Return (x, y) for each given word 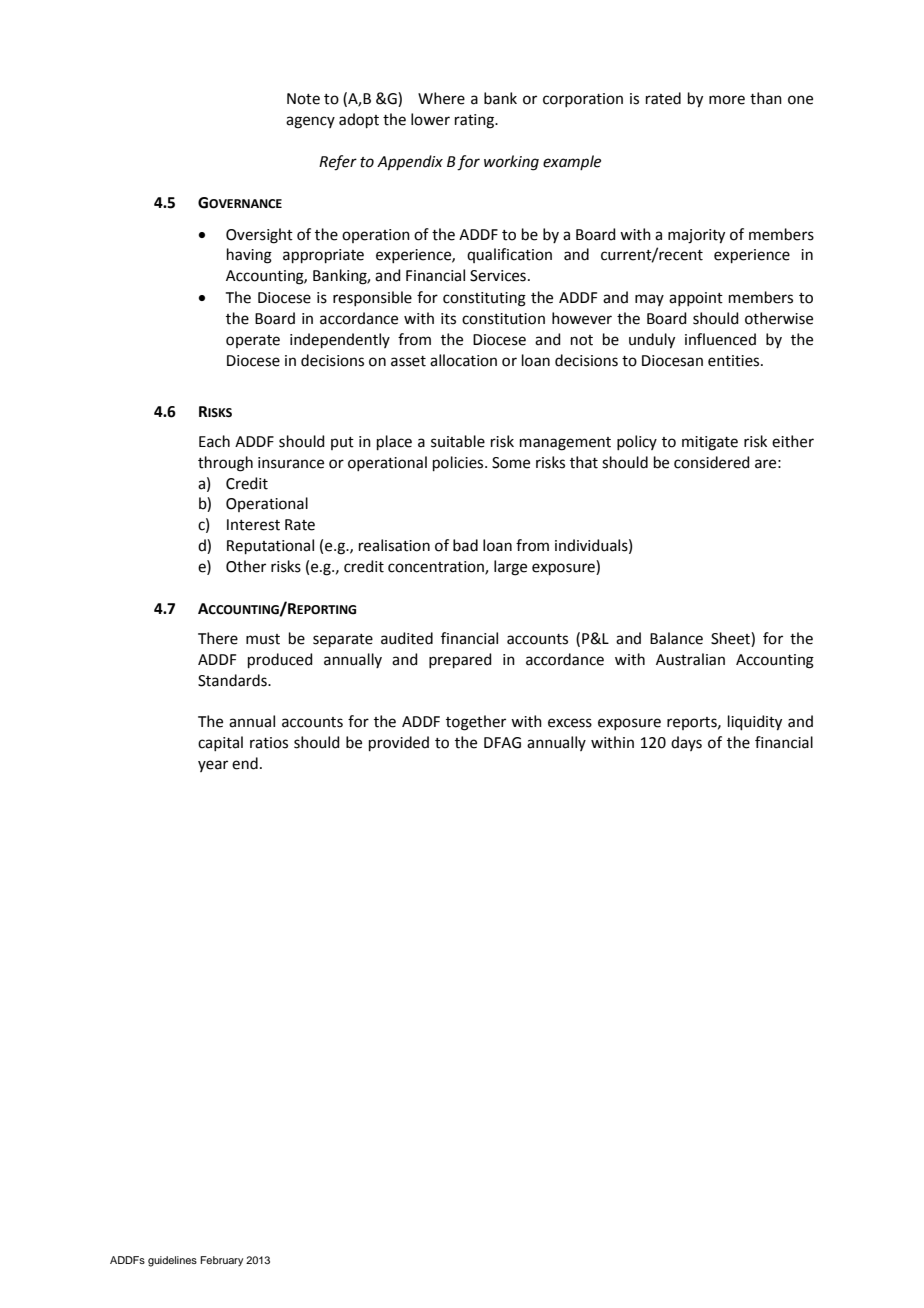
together (476, 723)
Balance (676, 638)
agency (310, 122)
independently (340, 340)
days (686, 743)
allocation (463, 360)
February (221, 1261)
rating (475, 121)
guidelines (172, 1261)
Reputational (270, 546)
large (510, 568)
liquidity (755, 723)
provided (399, 743)
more (727, 100)
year (213, 766)
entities (735, 361)
